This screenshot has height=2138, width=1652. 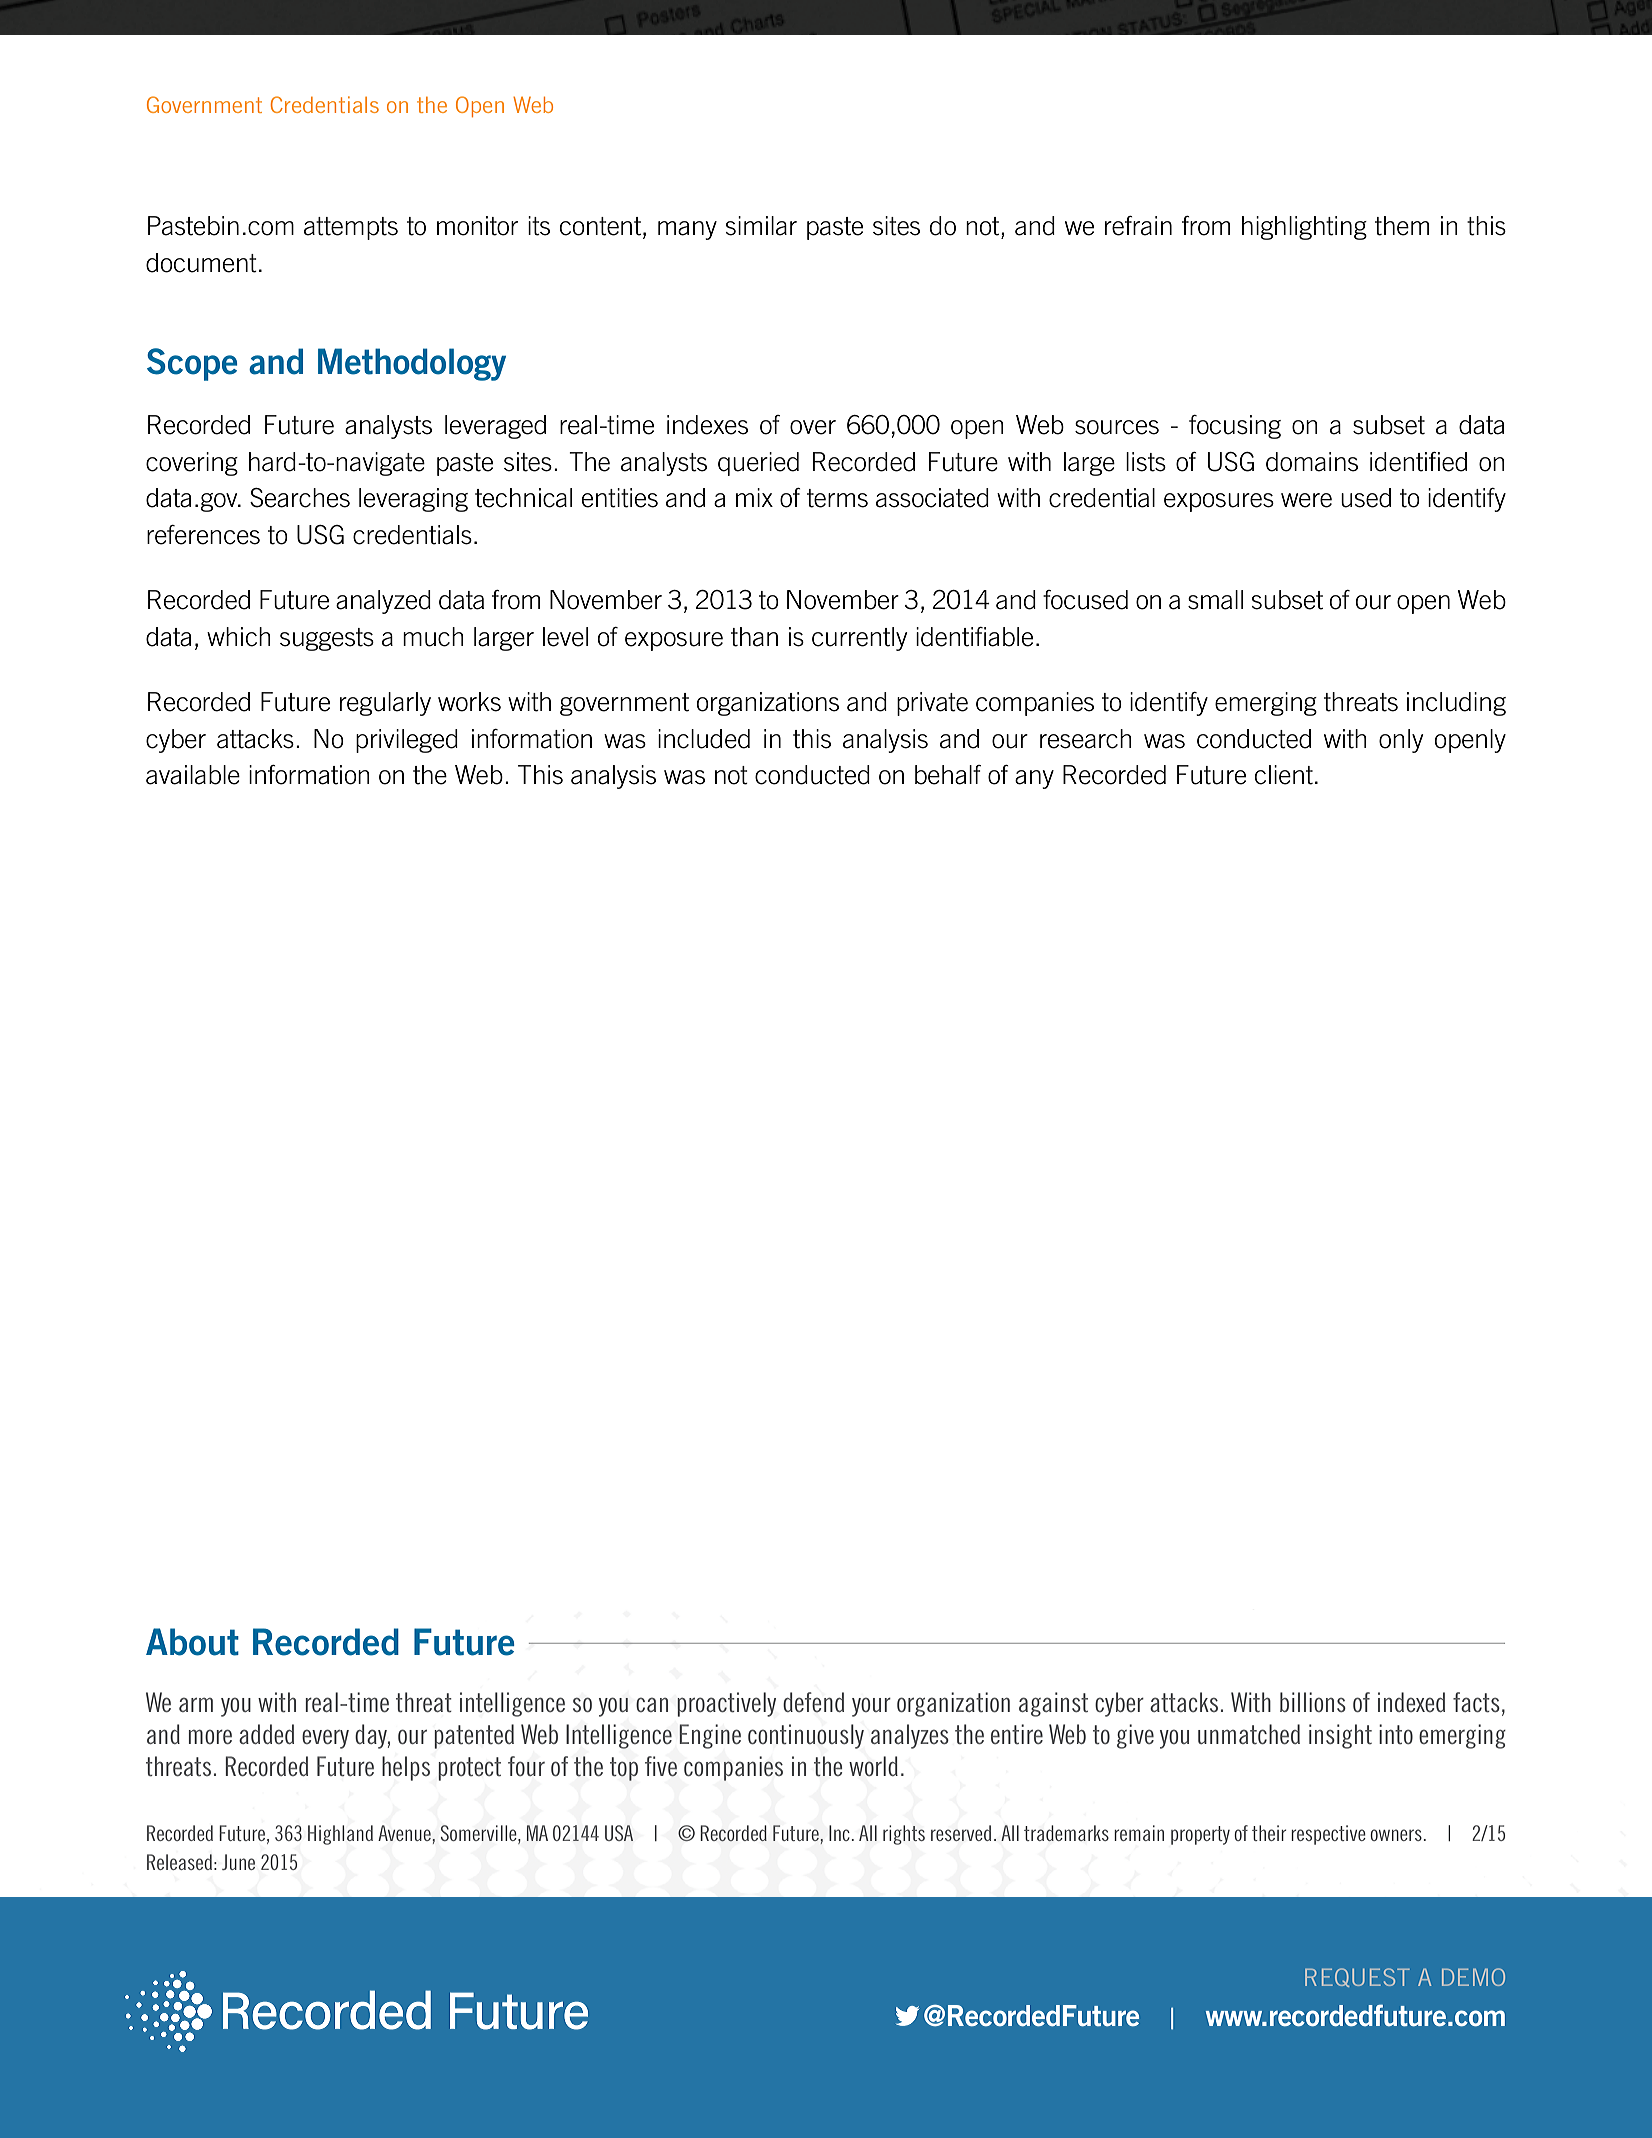 What do you see at coordinates (385, 704) in the screenshot?
I see `regularly` at bounding box center [385, 704].
